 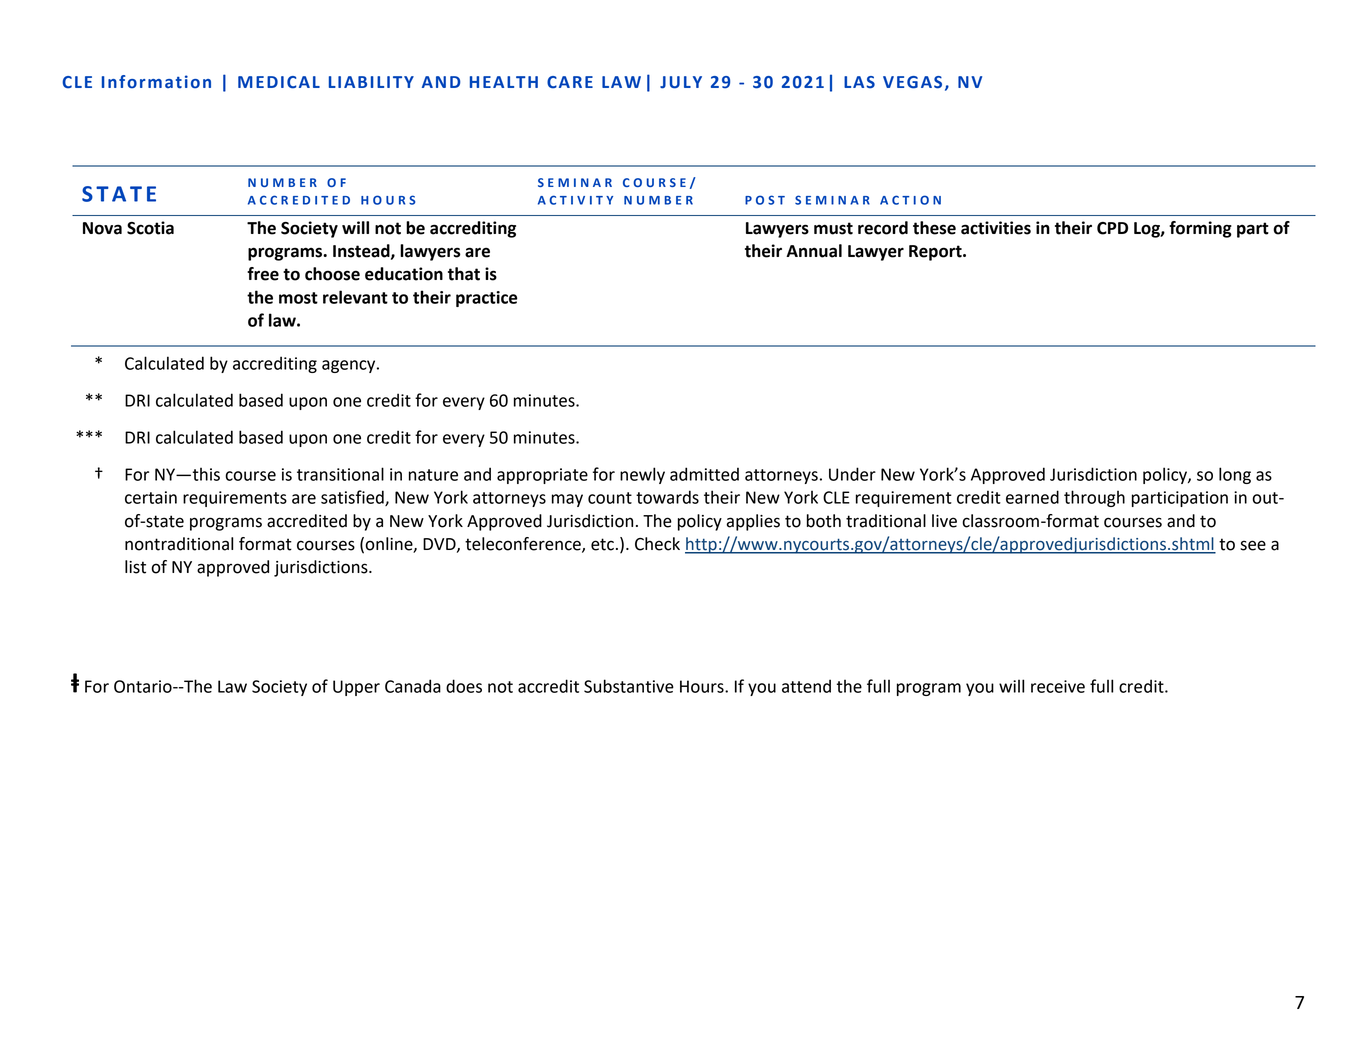 What do you see at coordinates (912, 82) in the screenshot?
I see `VEGAS` at bounding box center [912, 82].
